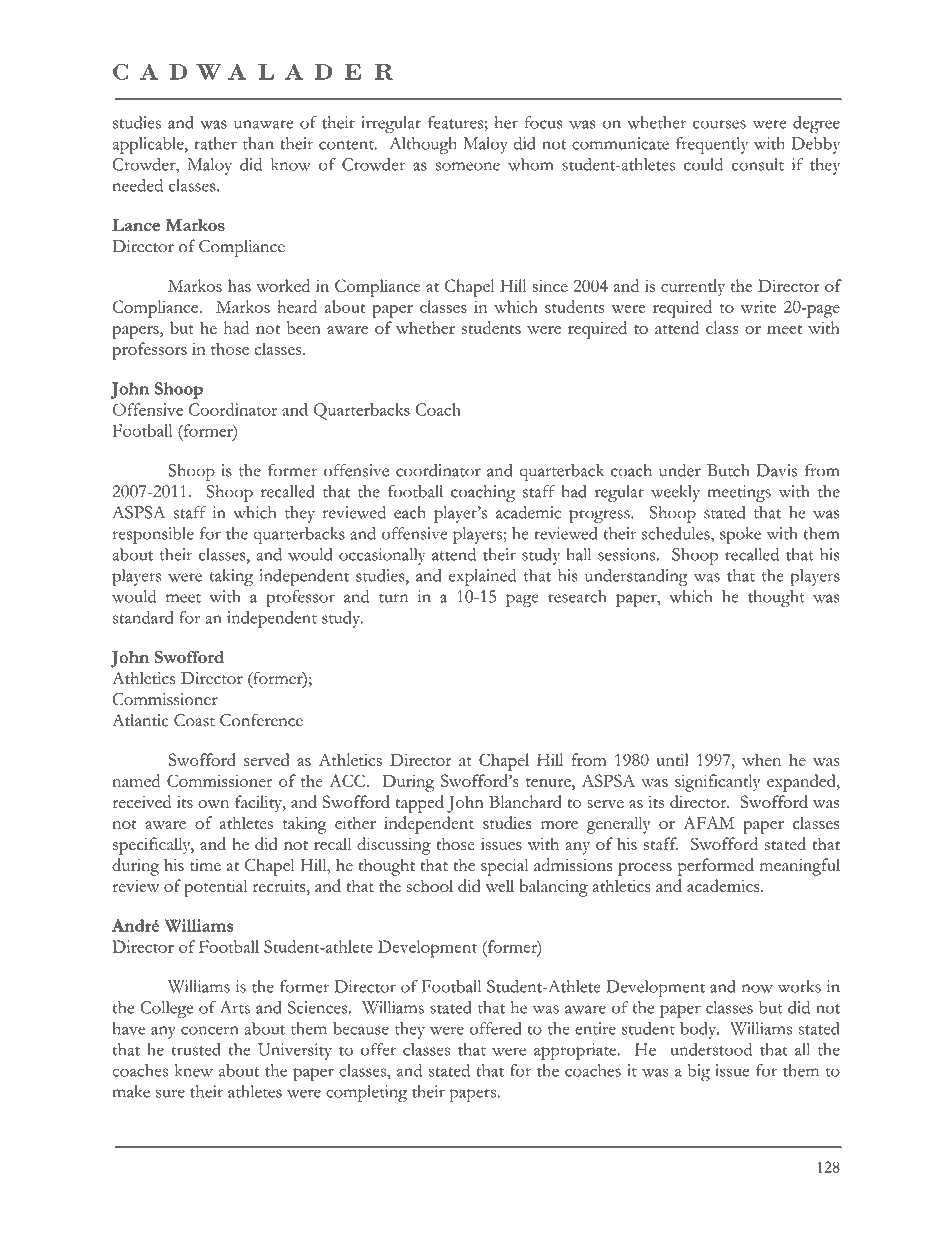 This page has height=1233, width=952. I want to click on appropriate, so click(576, 1051).
